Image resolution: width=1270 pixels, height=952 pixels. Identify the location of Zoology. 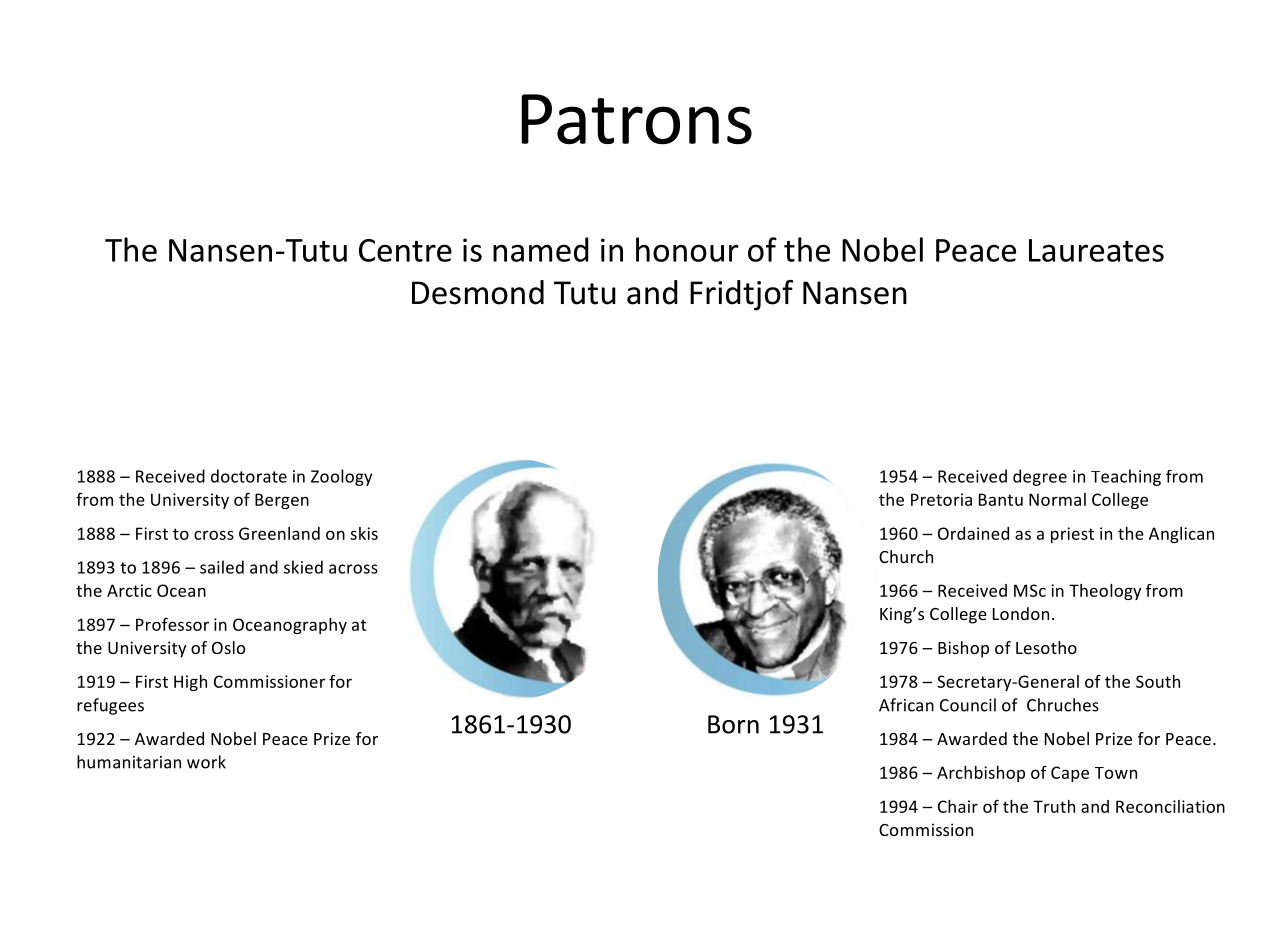
(341, 477).
